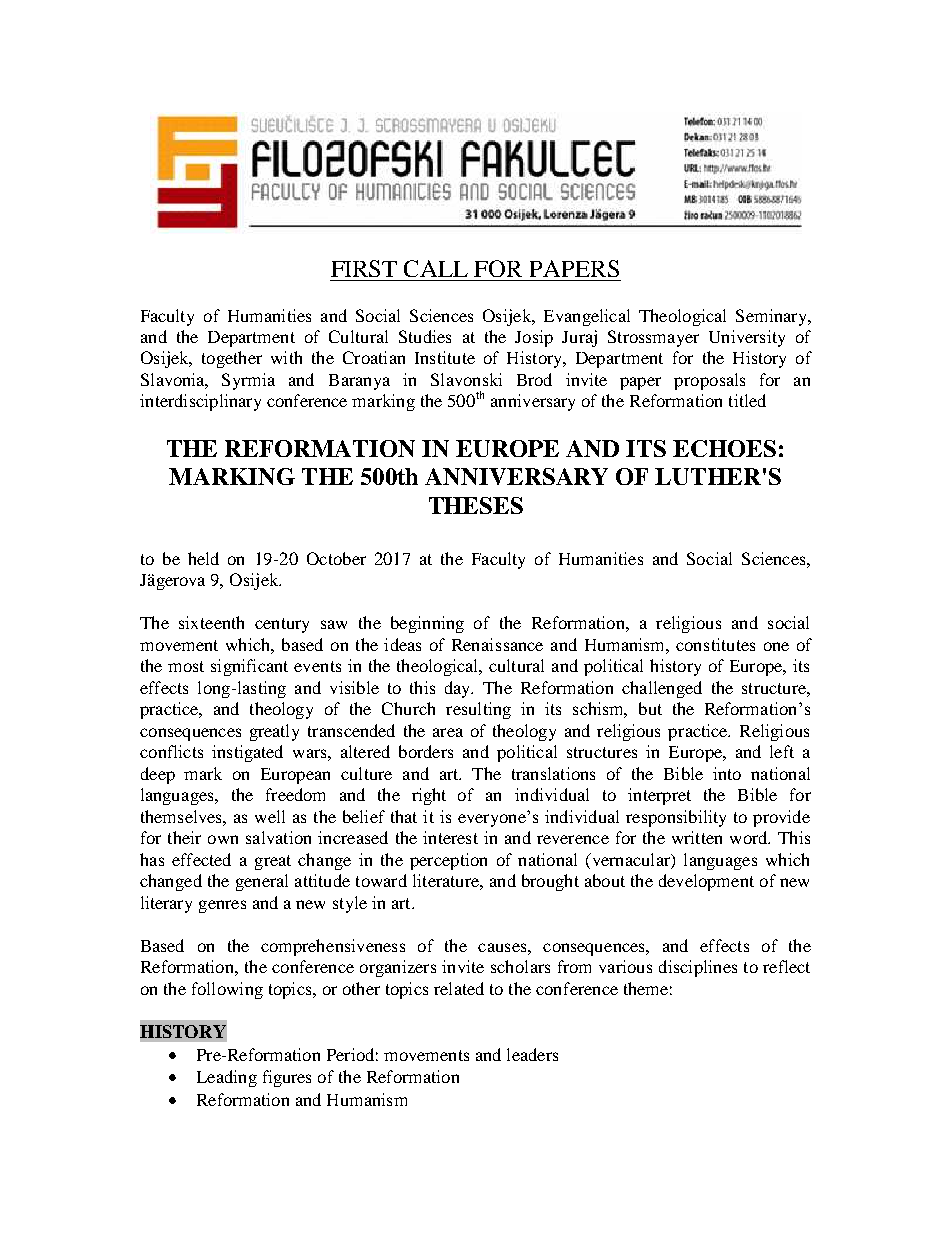  Describe the element at coordinates (227, 1078) in the document. I see `Leading` at that location.
